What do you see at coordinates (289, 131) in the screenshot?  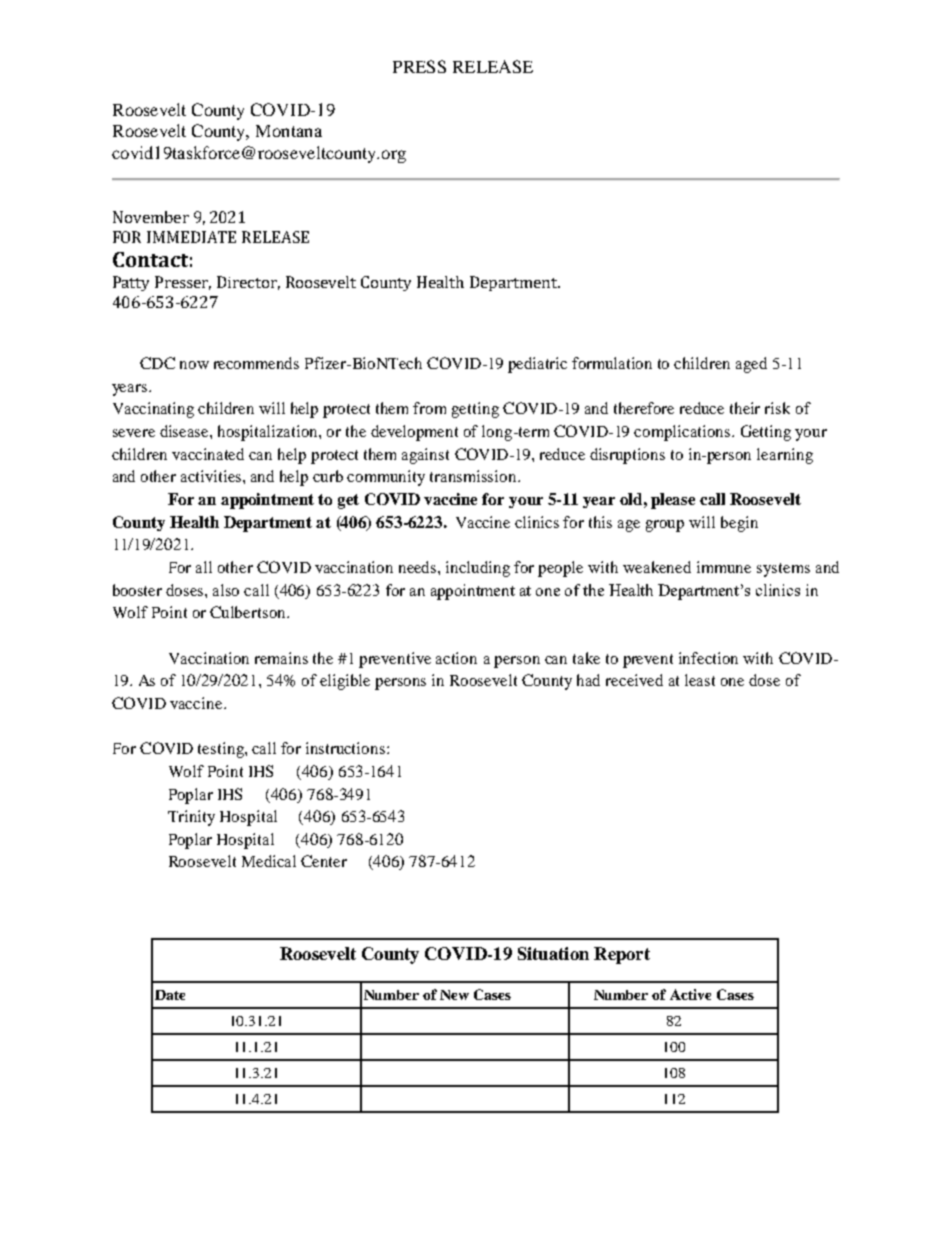 I see `Montana` at bounding box center [289, 131].
